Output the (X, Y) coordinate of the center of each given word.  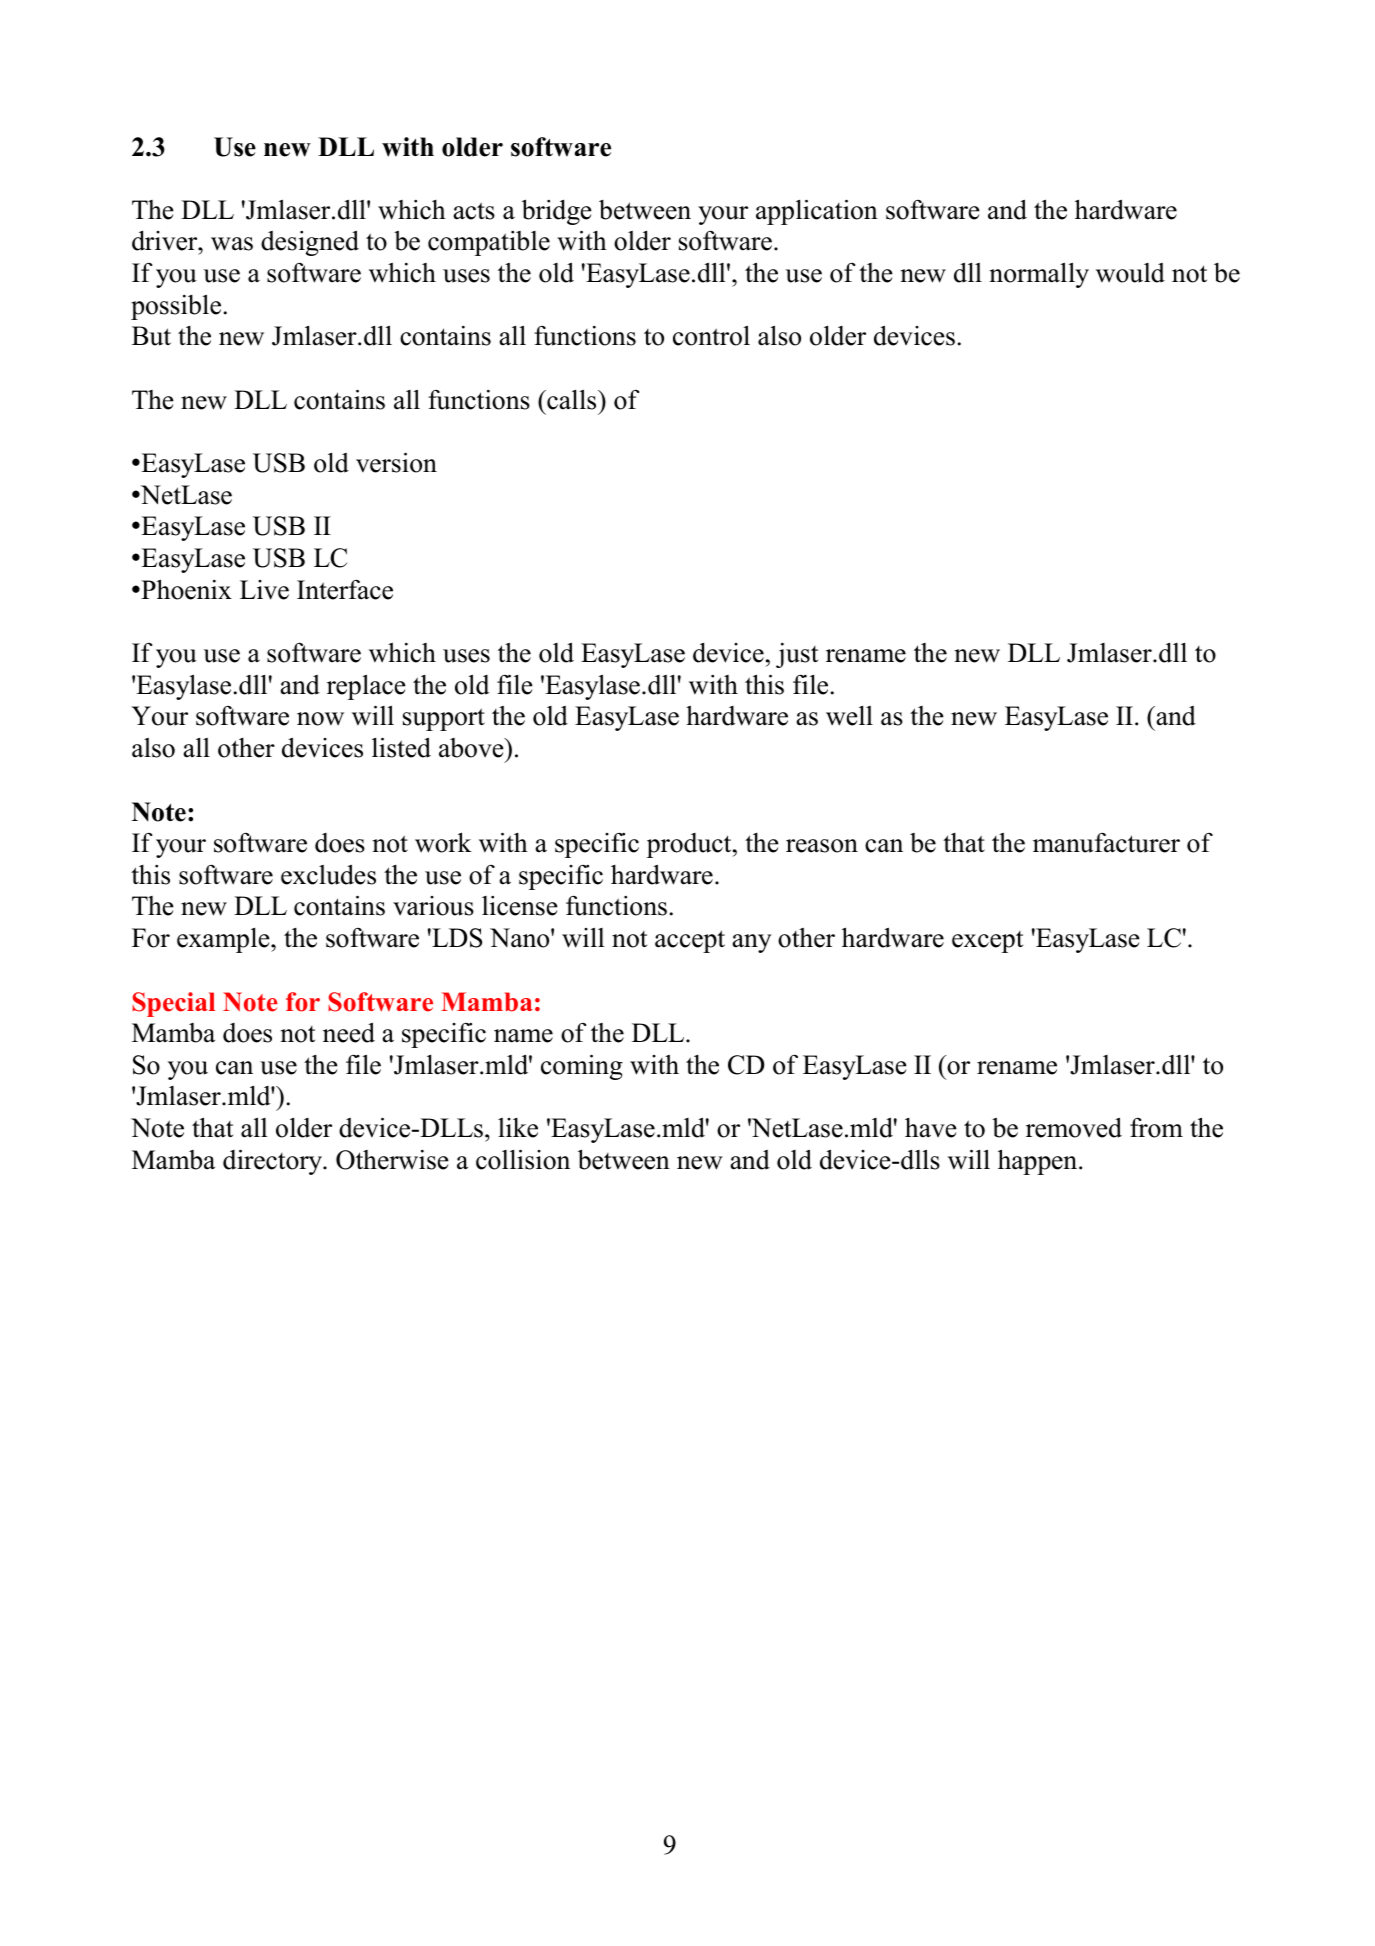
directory (274, 1162)
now (320, 719)
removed (1074, 1127)
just (797, 655)
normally (1039, 275)
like (518, 1128)
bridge (557, 212)
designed (310, 243)
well (849, 715)
